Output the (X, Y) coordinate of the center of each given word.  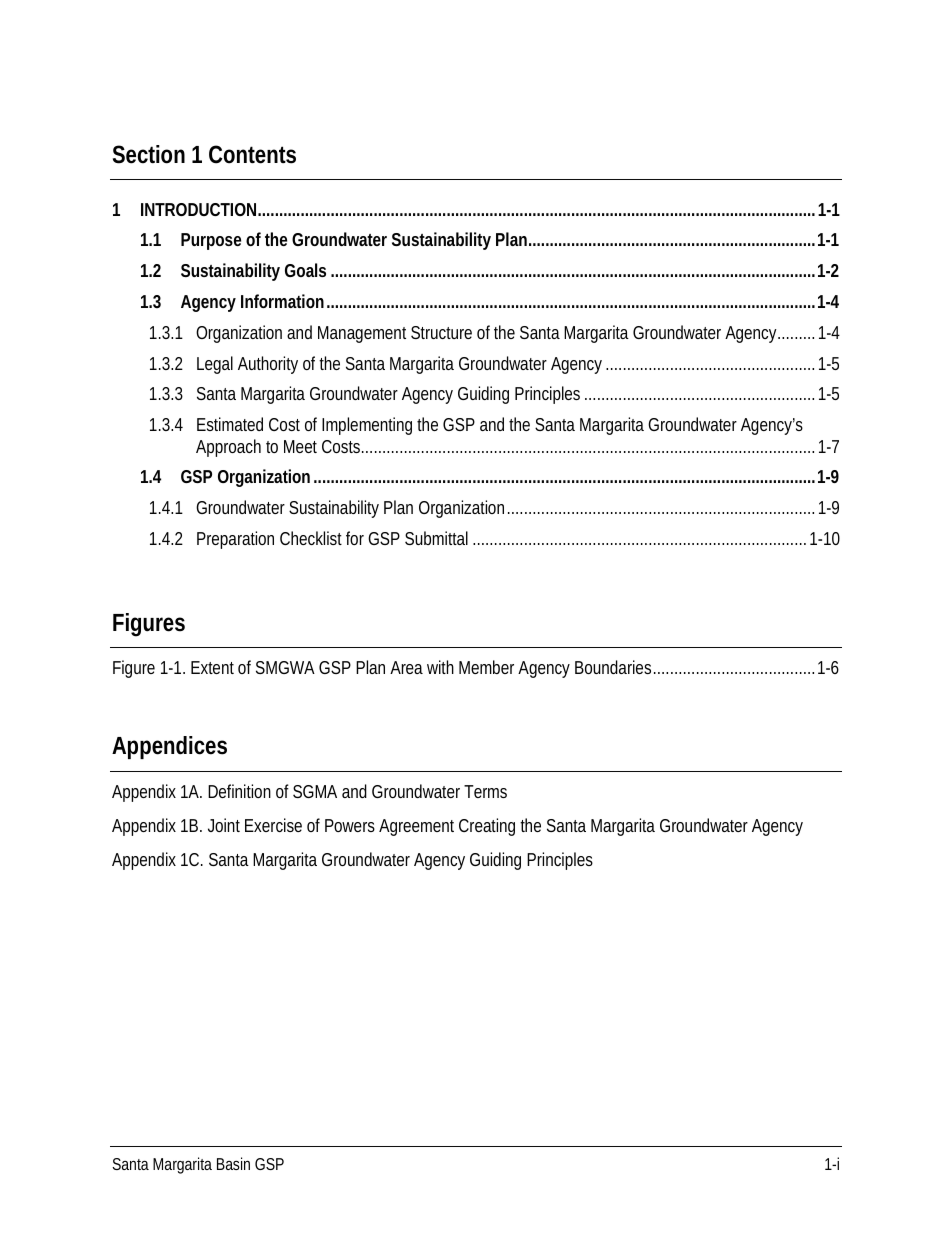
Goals (305, 270)
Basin (233, 1163)
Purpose (211, 241)
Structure (441, 332)
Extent (212, 667)
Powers (350, 825)
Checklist (311, 538)
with (440, 667)
